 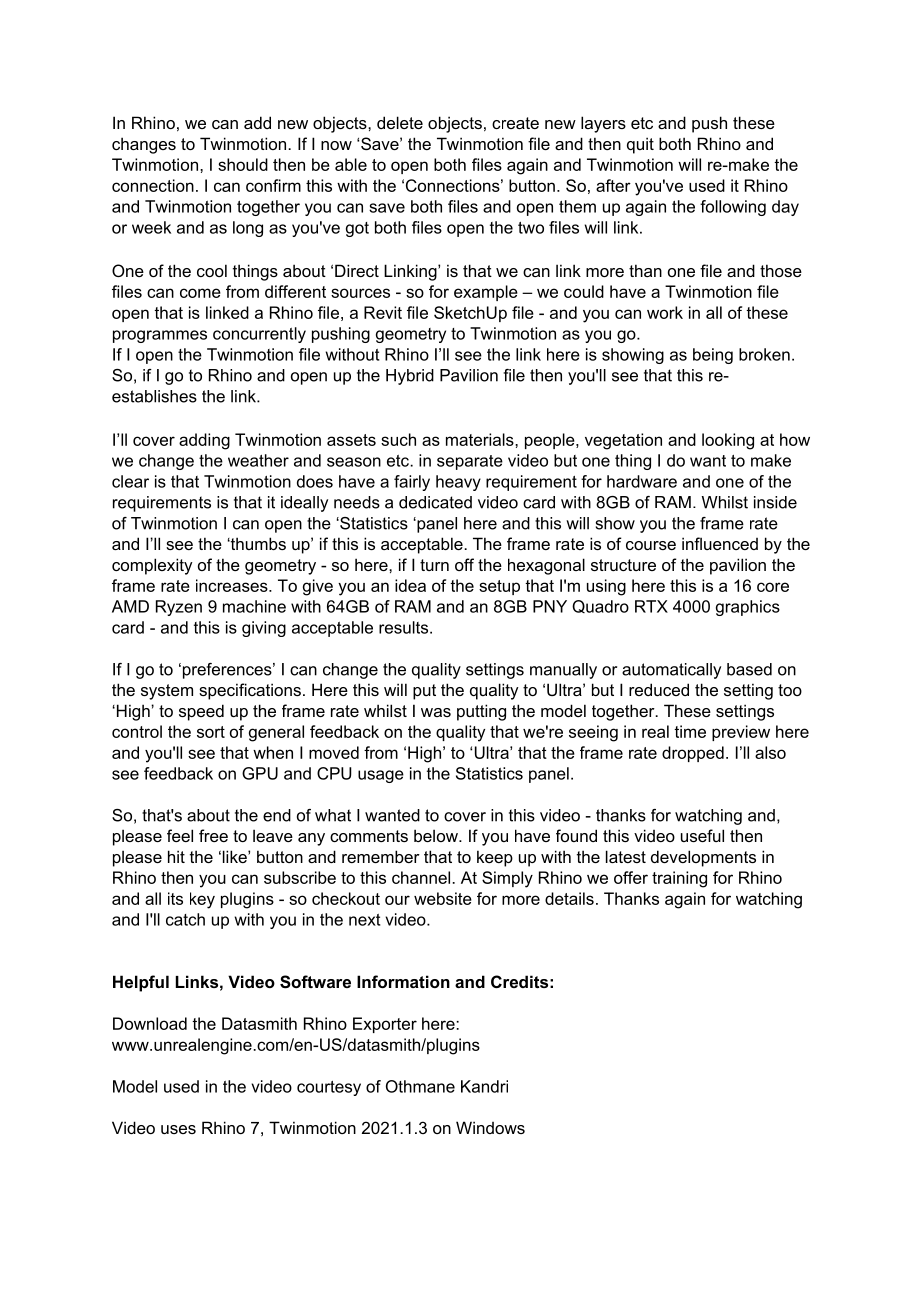 I want to click on developments, so click(x=703, y=858).
